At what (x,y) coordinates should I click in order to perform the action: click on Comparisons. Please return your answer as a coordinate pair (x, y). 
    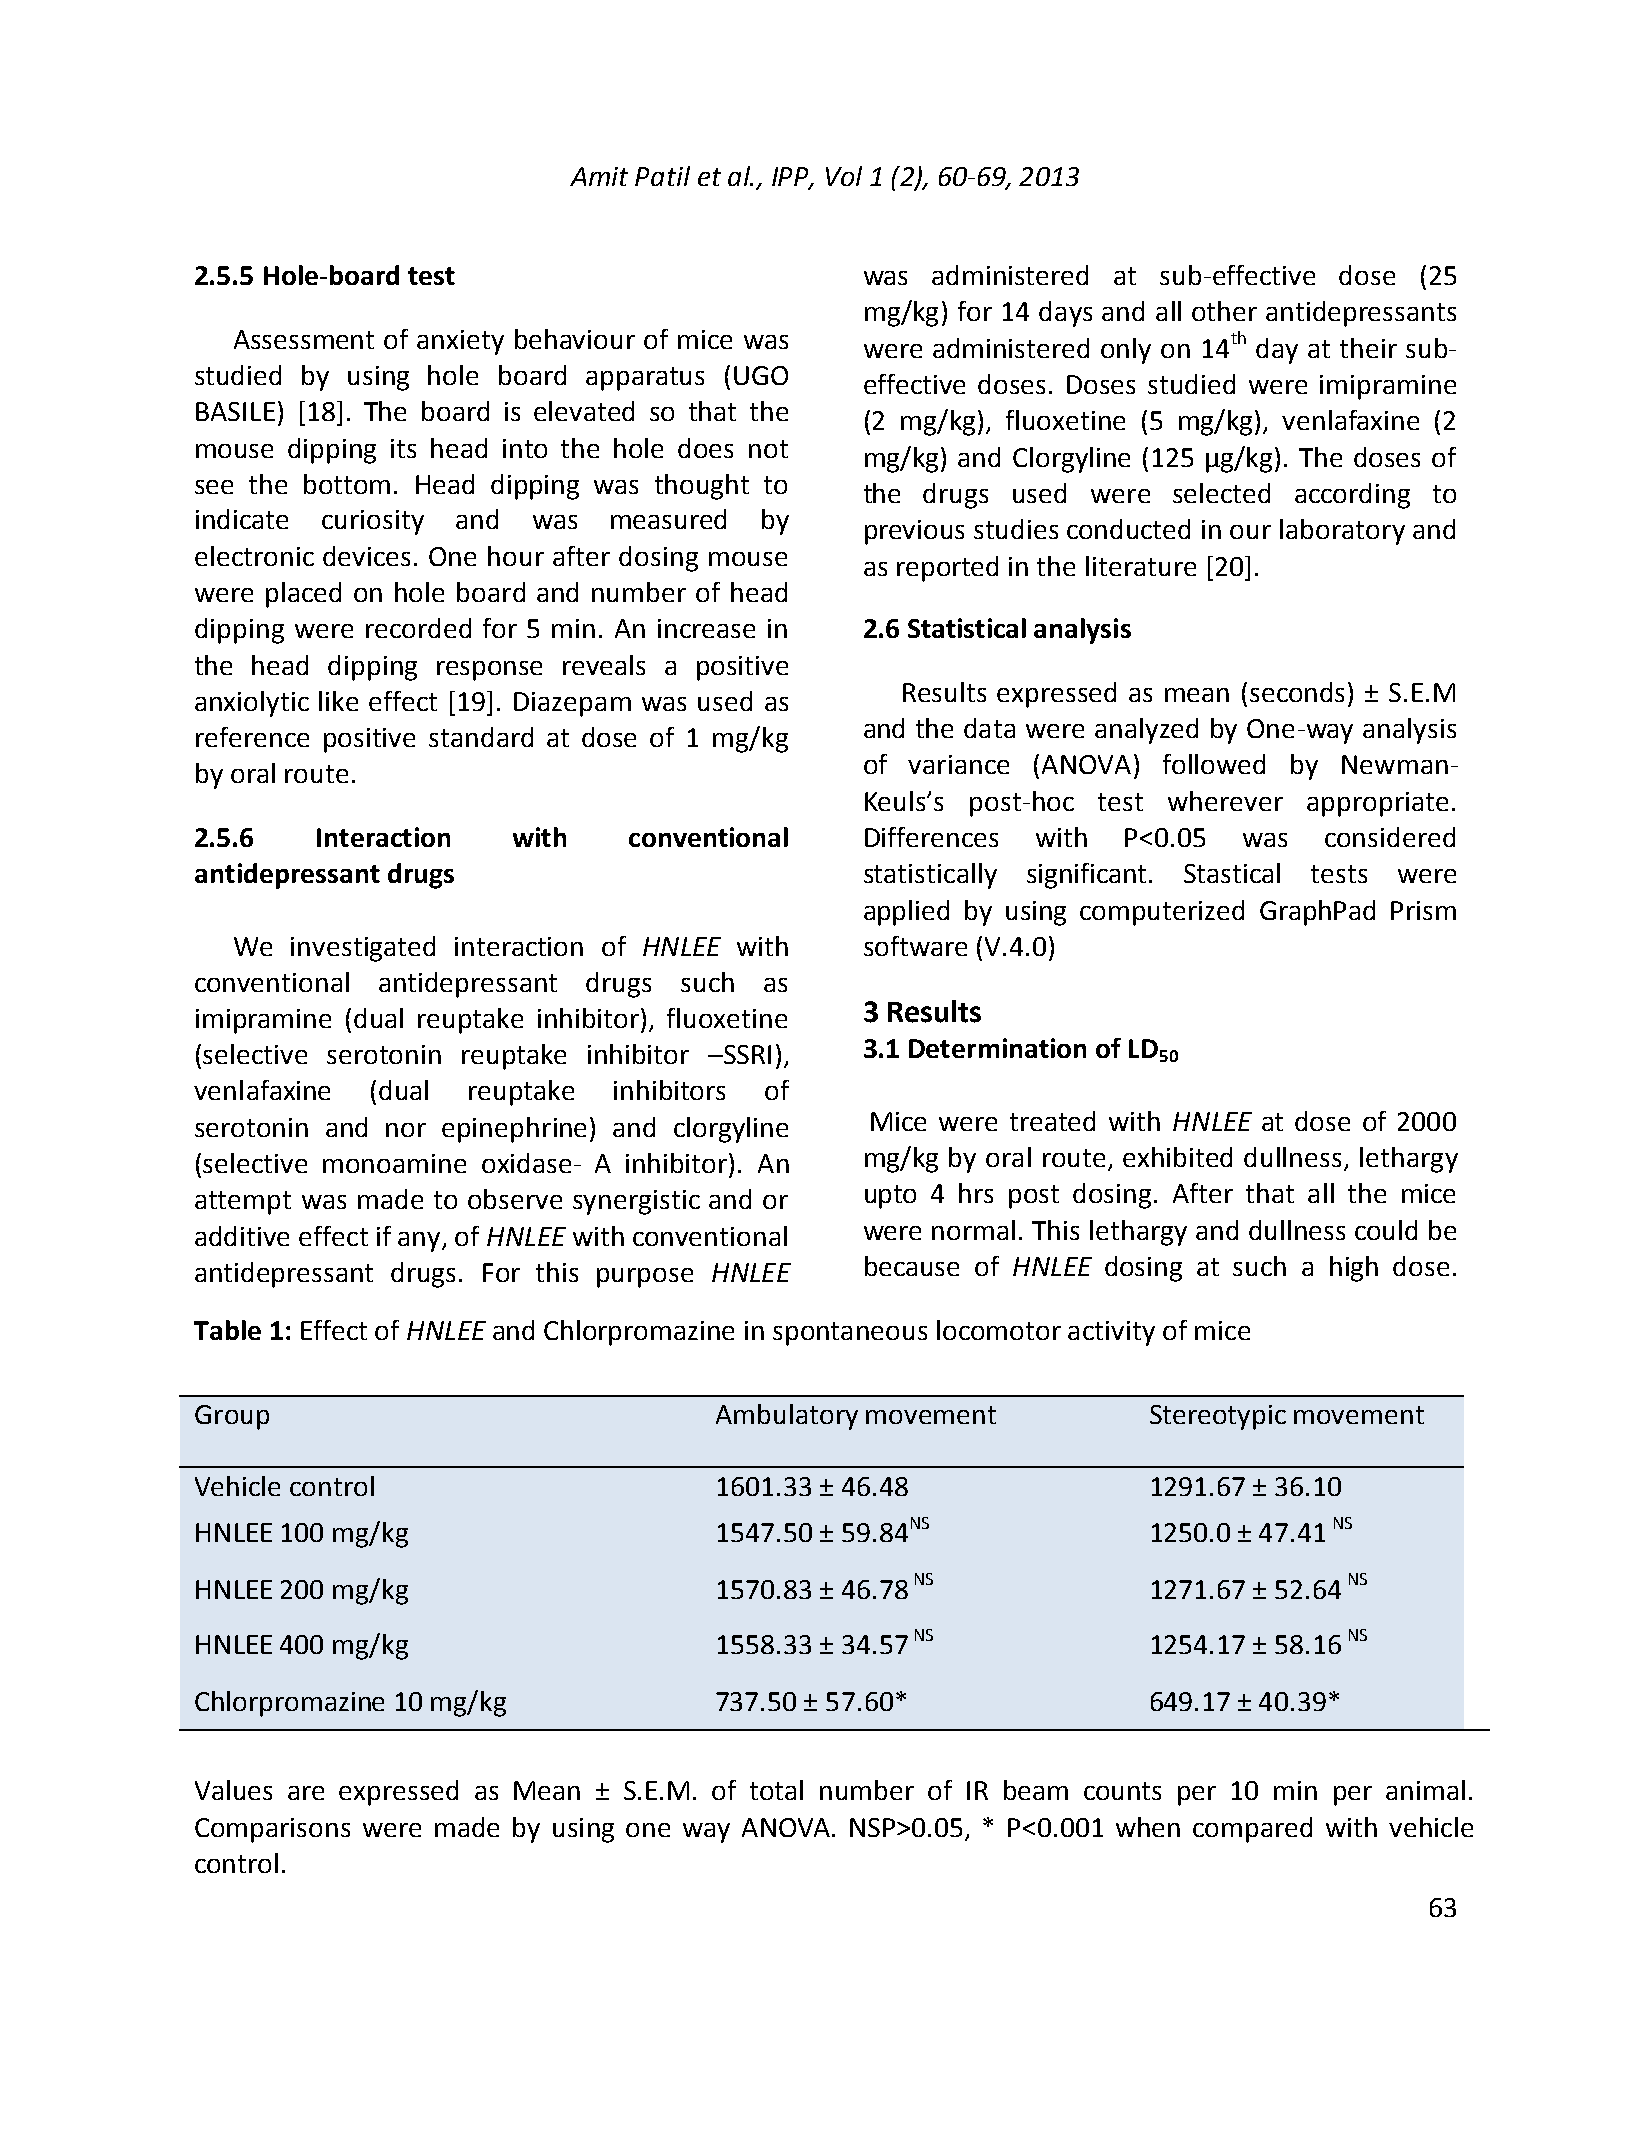
    Looking at the image, I should click on (272, 1830).
